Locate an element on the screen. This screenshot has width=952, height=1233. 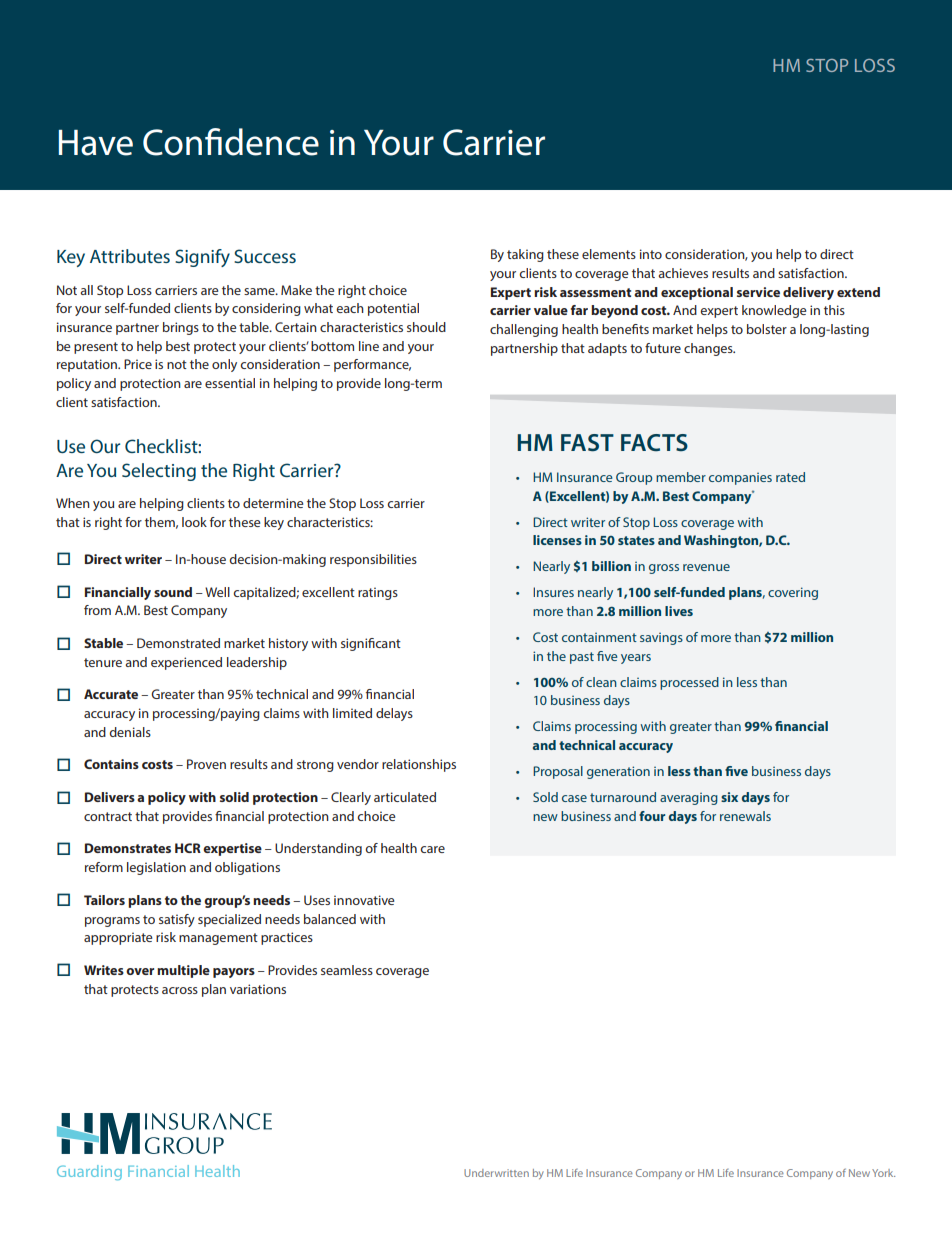
taking is located at coordinates (525, 255).
